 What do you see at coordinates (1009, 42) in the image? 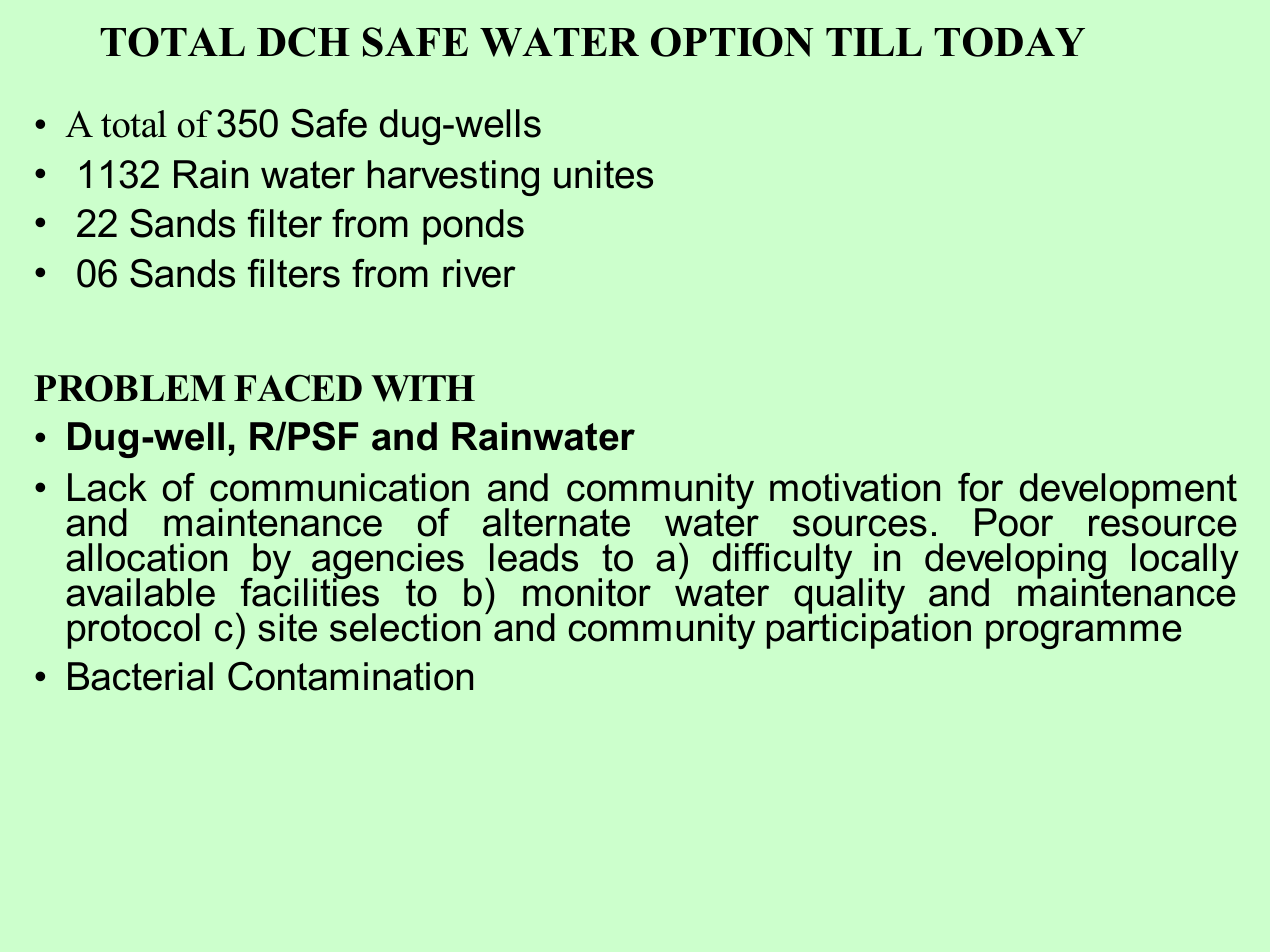
I see `TODAY` at bounding box center [1009, 42].
